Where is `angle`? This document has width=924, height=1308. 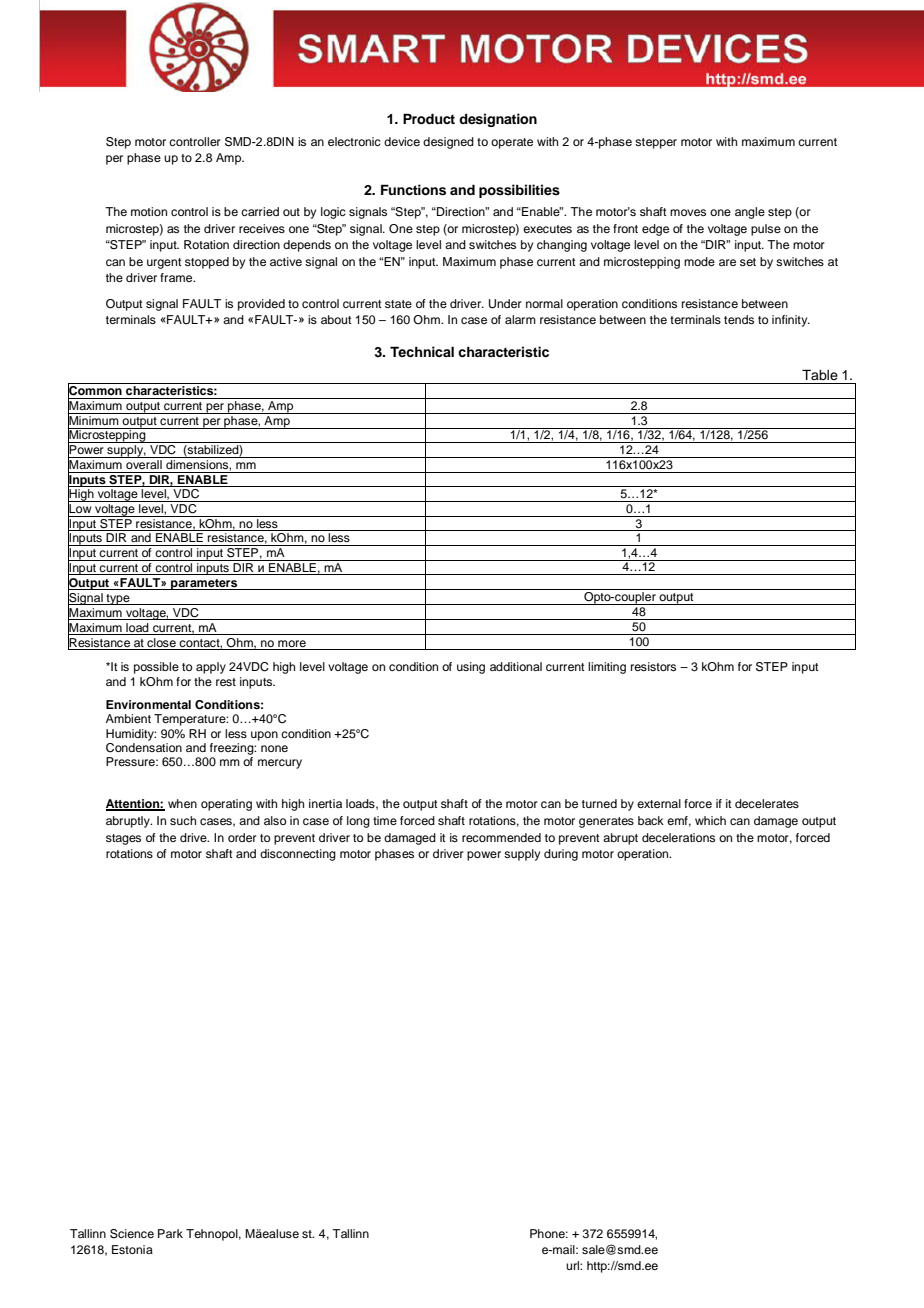
angle is located at coordinates (750, 213).
